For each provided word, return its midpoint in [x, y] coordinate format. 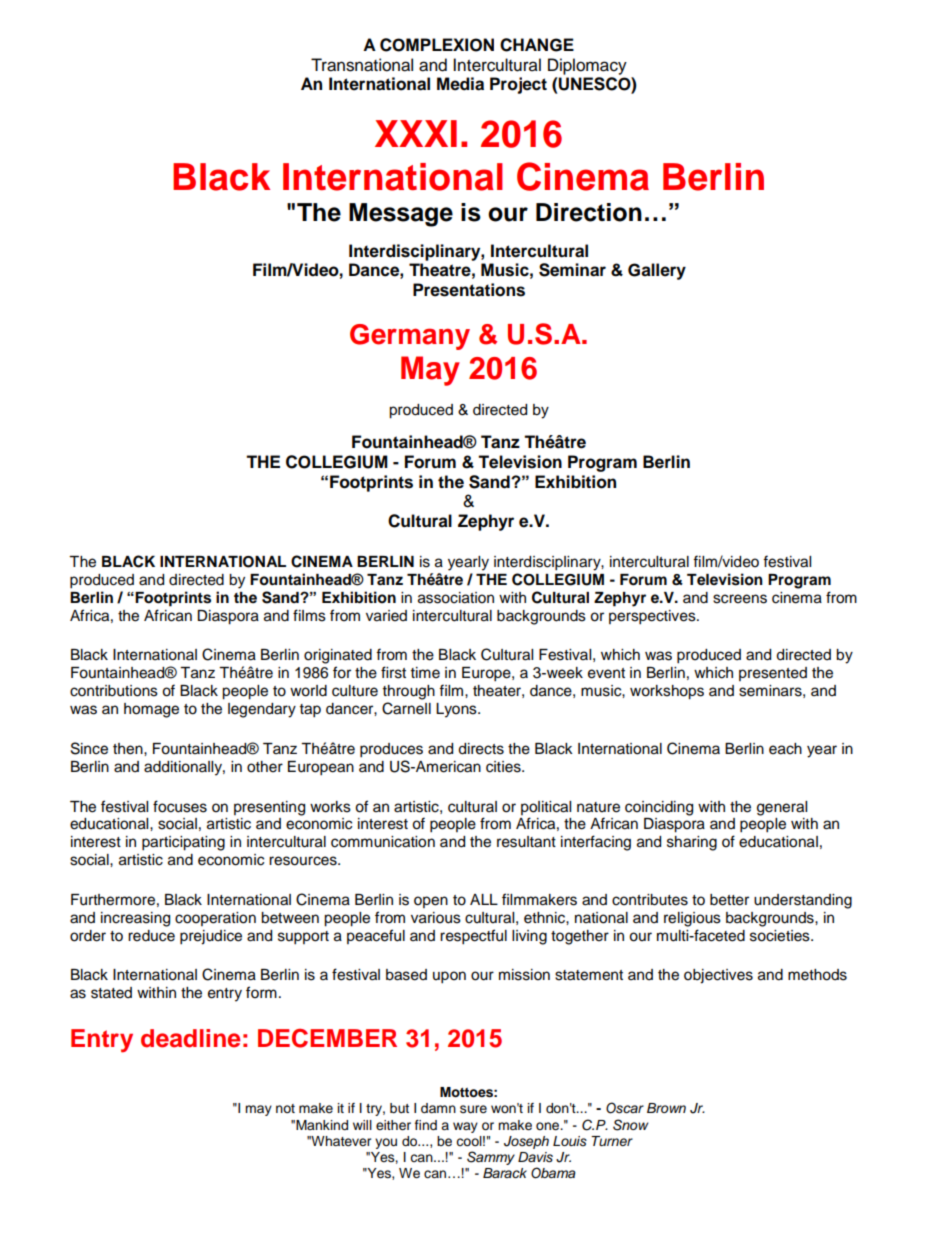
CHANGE [537, 45]
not [285, 1108]
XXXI [416, 133]
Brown [666, 1108]
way [465, 1127]
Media [460, 84]
